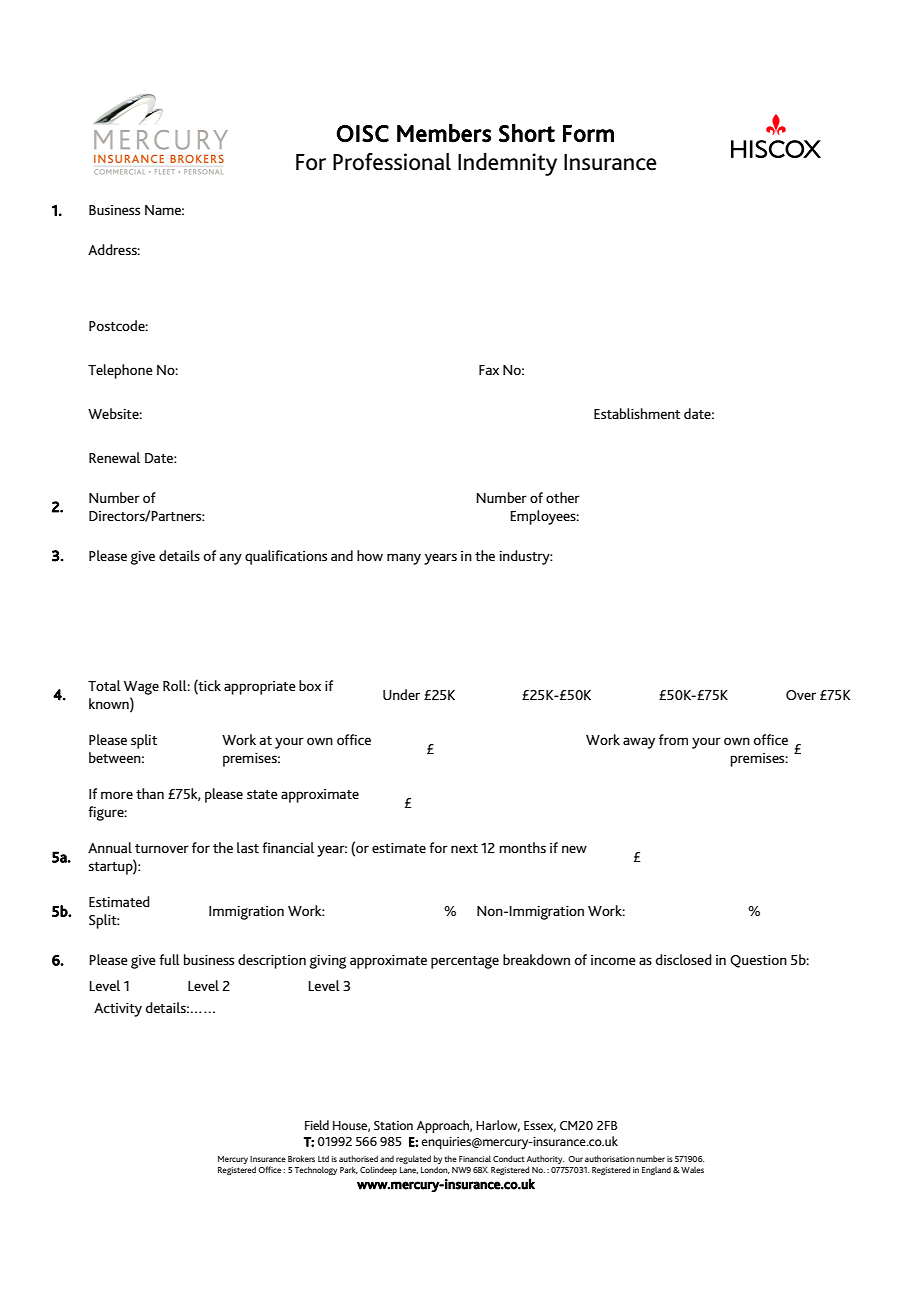 The height and width of the screenshot is (1308, 924). I want to click on Telephone, so click(120, 371).
